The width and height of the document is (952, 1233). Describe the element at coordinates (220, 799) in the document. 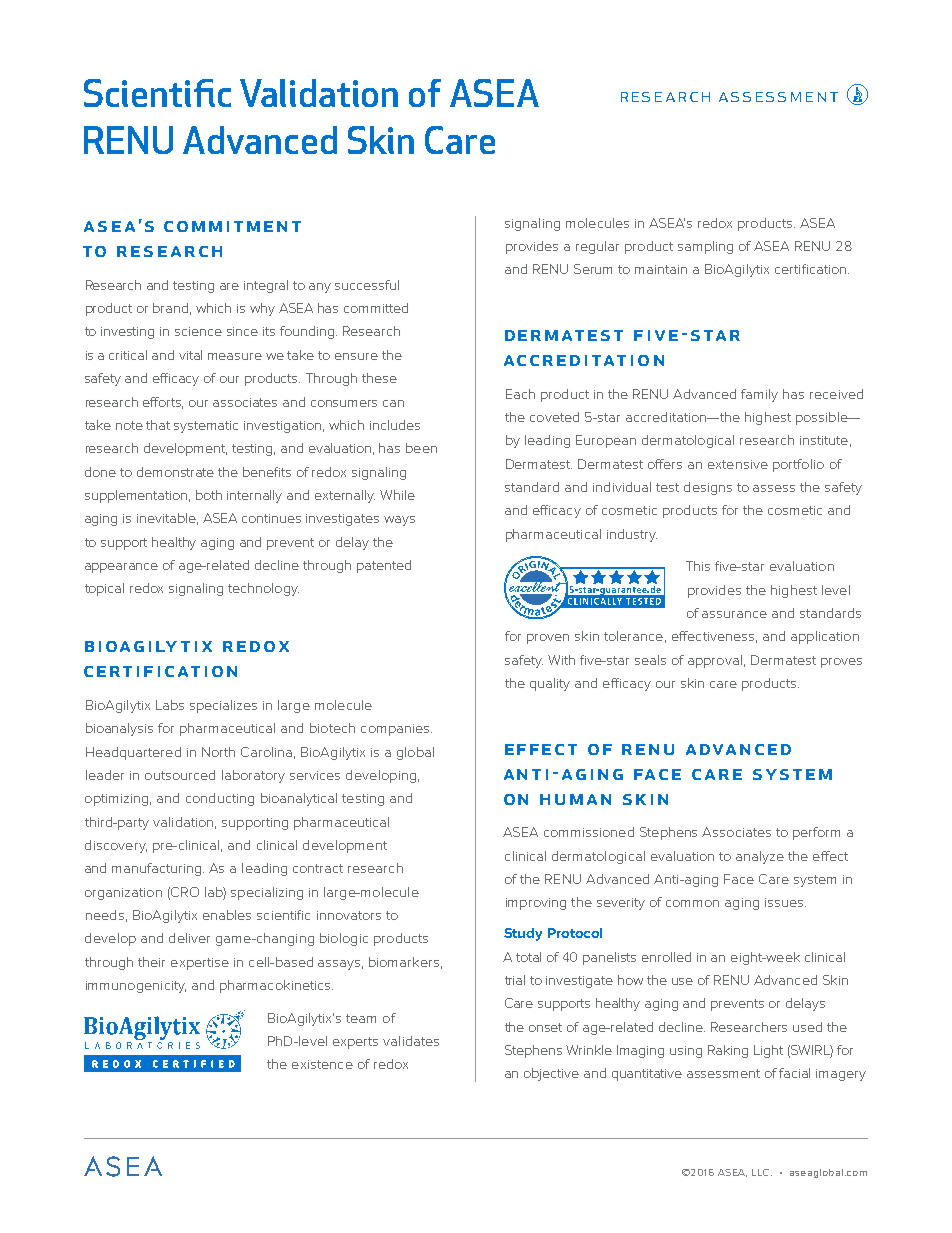

I see `conducting` at that location.
